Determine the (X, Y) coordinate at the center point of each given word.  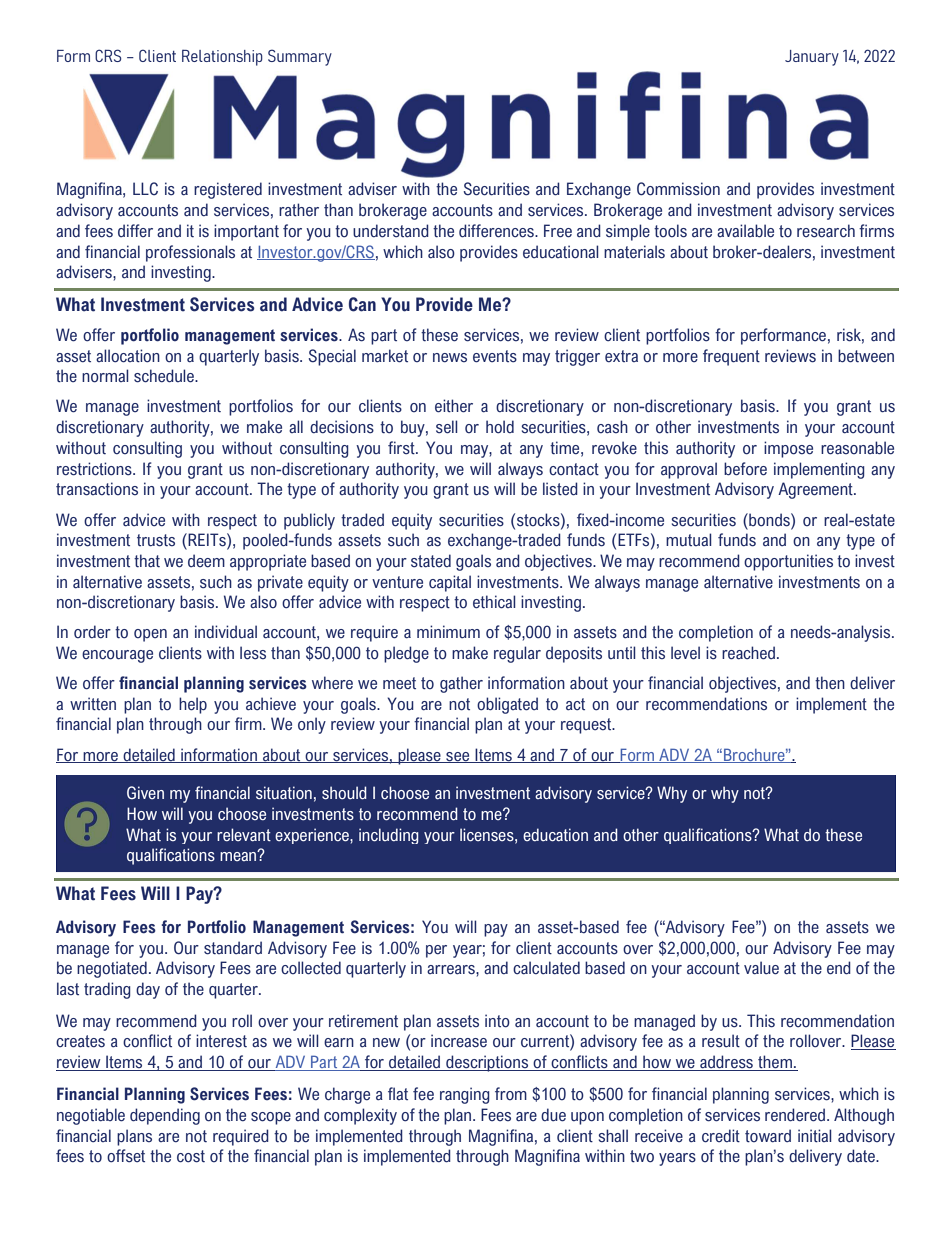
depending (165, 1116)
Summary (300, 57)
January (812, 58)
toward (768, 1136)
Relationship (222, 57)
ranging (465, 1095)
